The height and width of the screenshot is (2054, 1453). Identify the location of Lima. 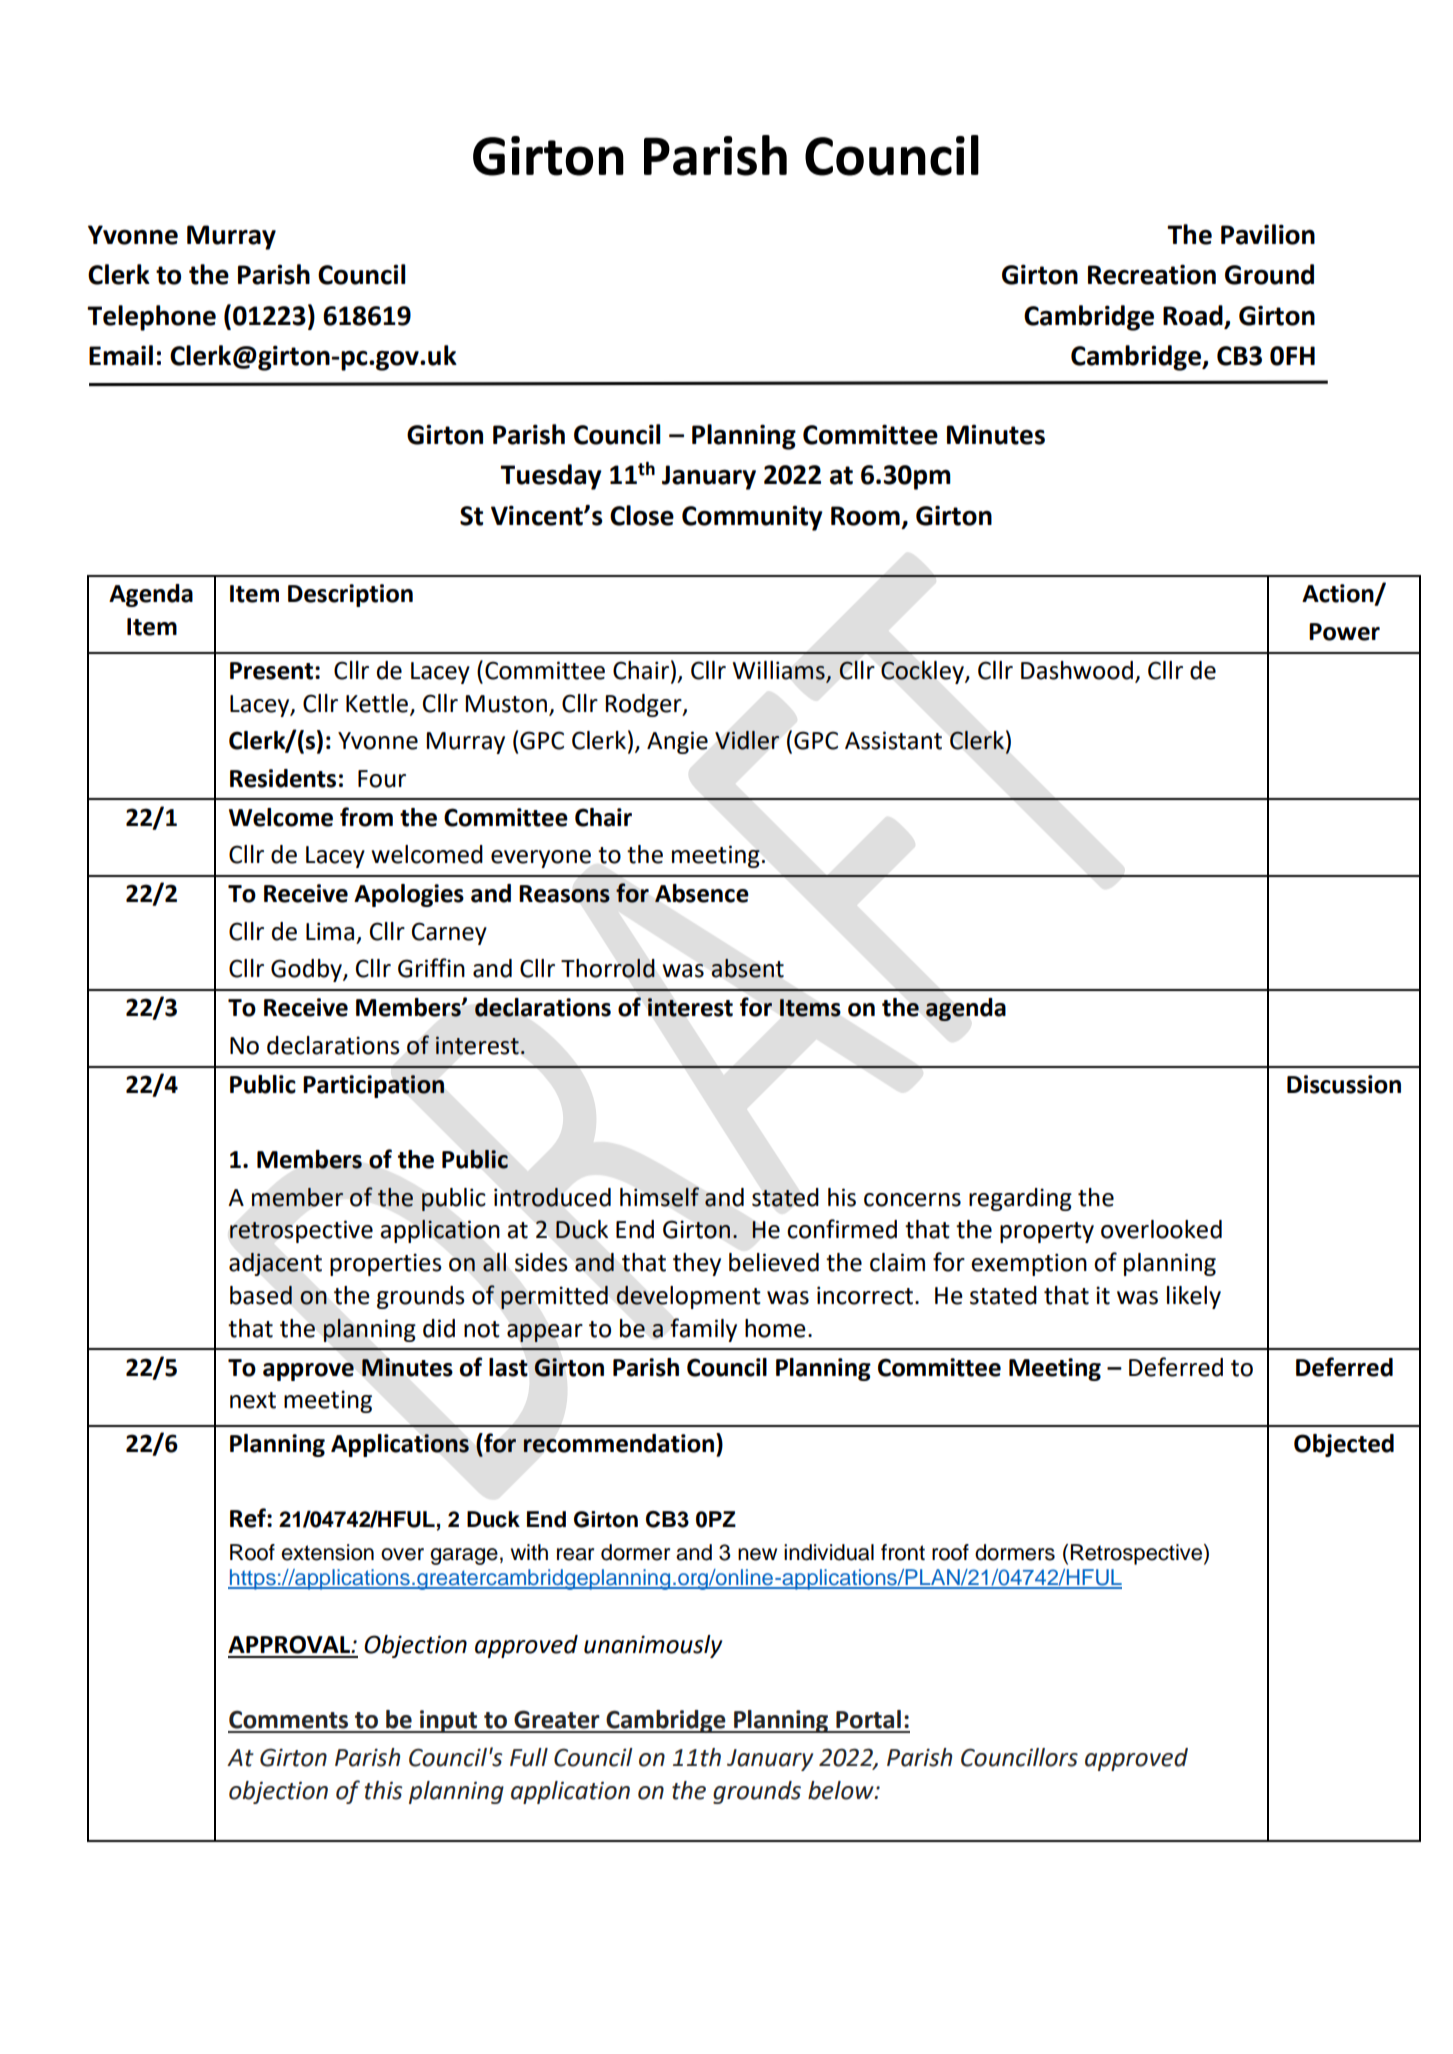
(330, 931).
